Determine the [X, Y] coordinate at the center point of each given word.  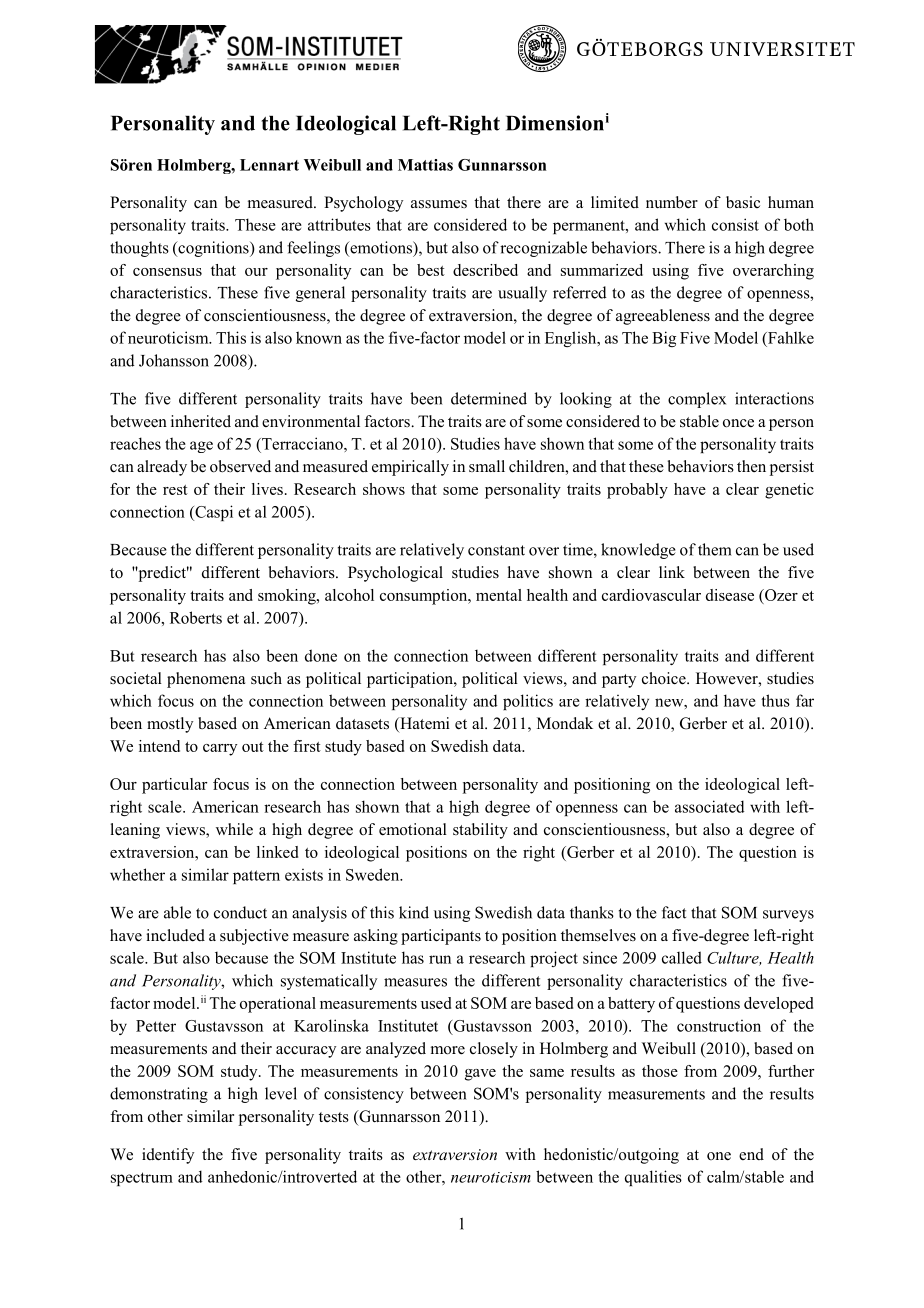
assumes [439, 204]
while [234, 829]
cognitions [213, 249]
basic [743, 202]
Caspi [213, 513]
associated [710, 806]
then [751, 466]
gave [480, 1075]
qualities [653, 1178]
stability [480, 831]
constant [496, 550]
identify [168, 1156]
